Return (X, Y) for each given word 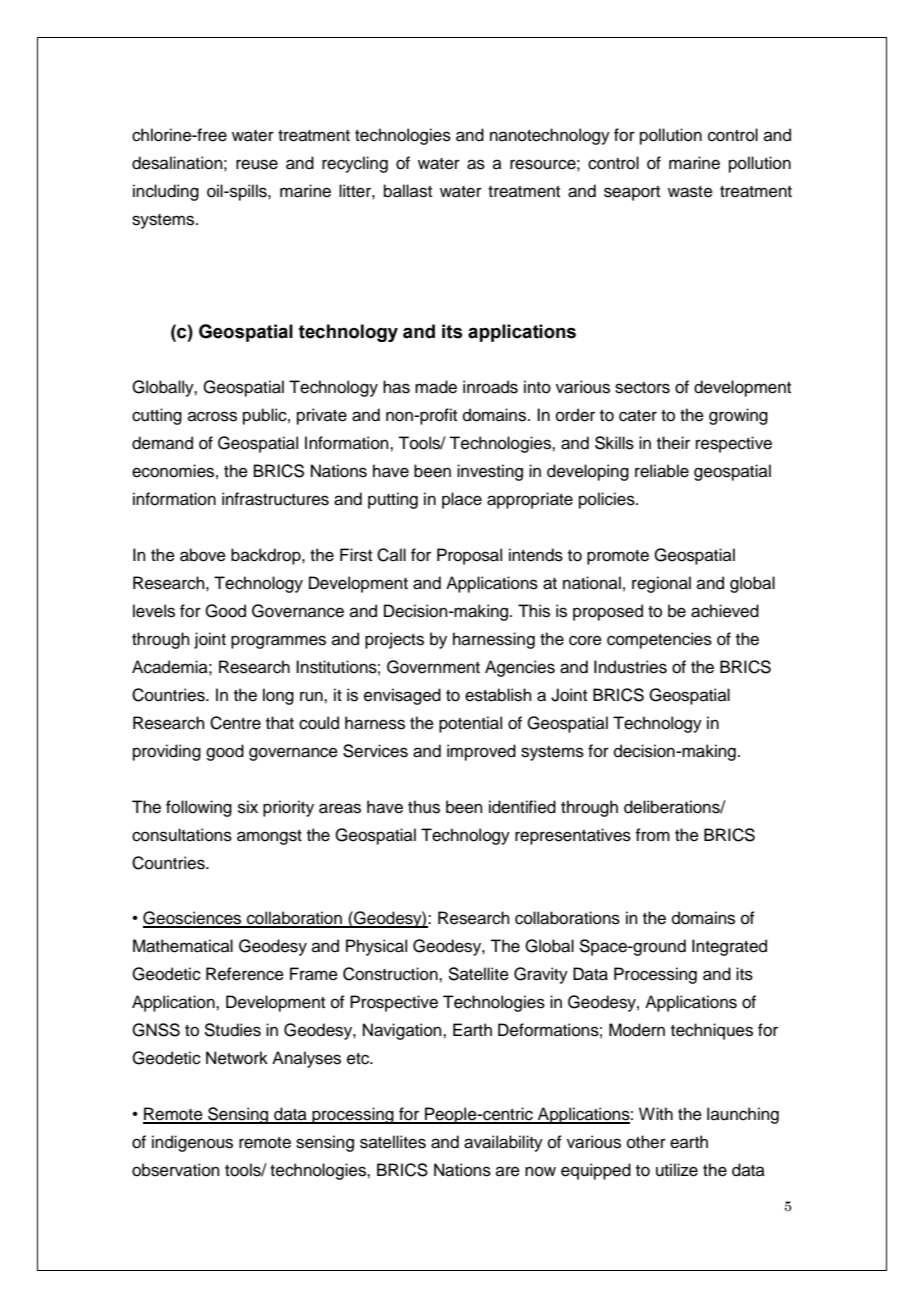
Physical (376, 947)
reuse (257, 164)
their (673, 443)
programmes (278, 642)
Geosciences (193, 919)
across (212, 416)
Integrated (729, 947)
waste (690, 192)
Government (433, 667)
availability (503, 1143)
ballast (408, 191)
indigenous (192, 1143)
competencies (659, 640)
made (436, 387)
